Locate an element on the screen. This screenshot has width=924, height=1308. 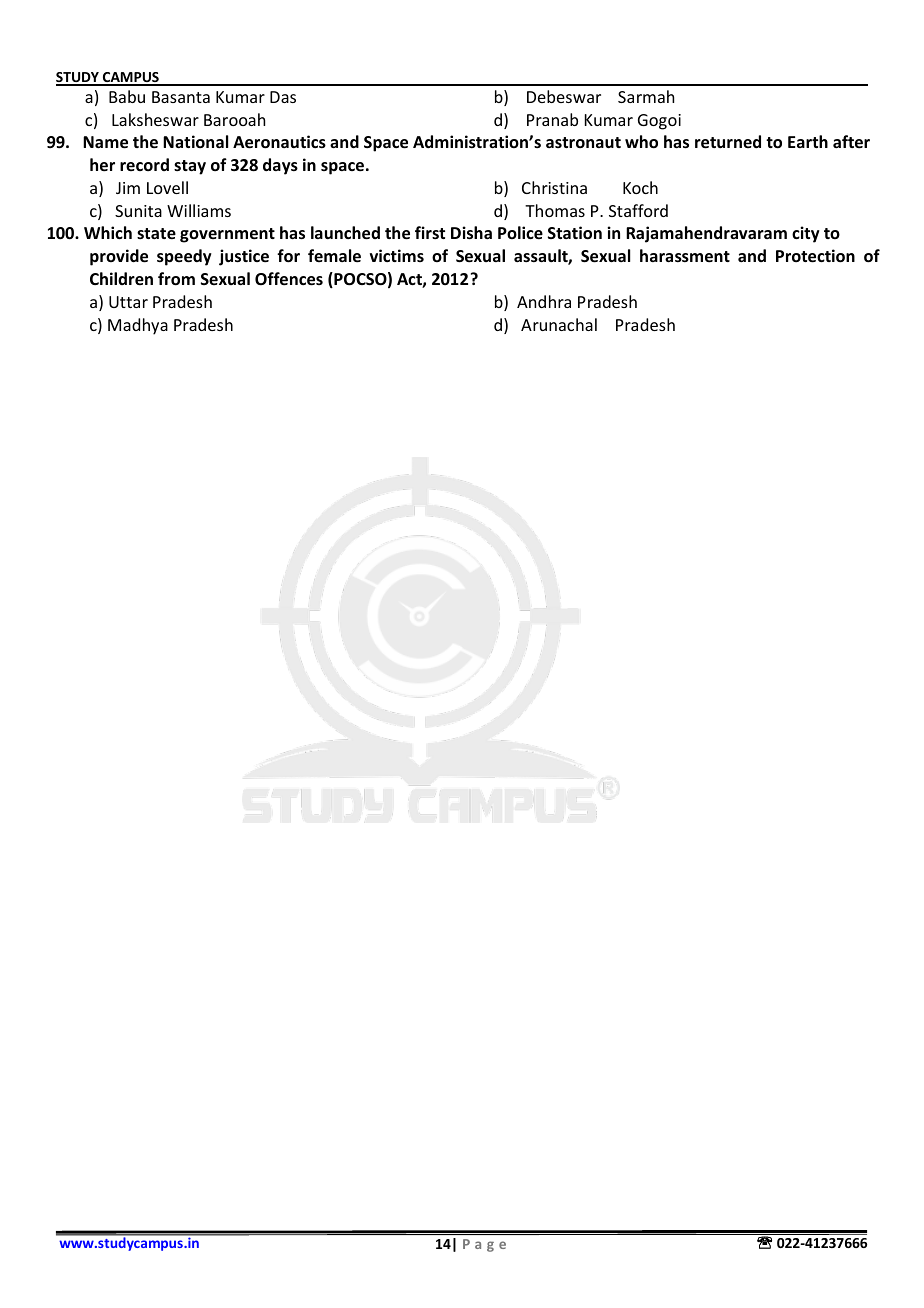
stay is located at coordinates (190, 167).
